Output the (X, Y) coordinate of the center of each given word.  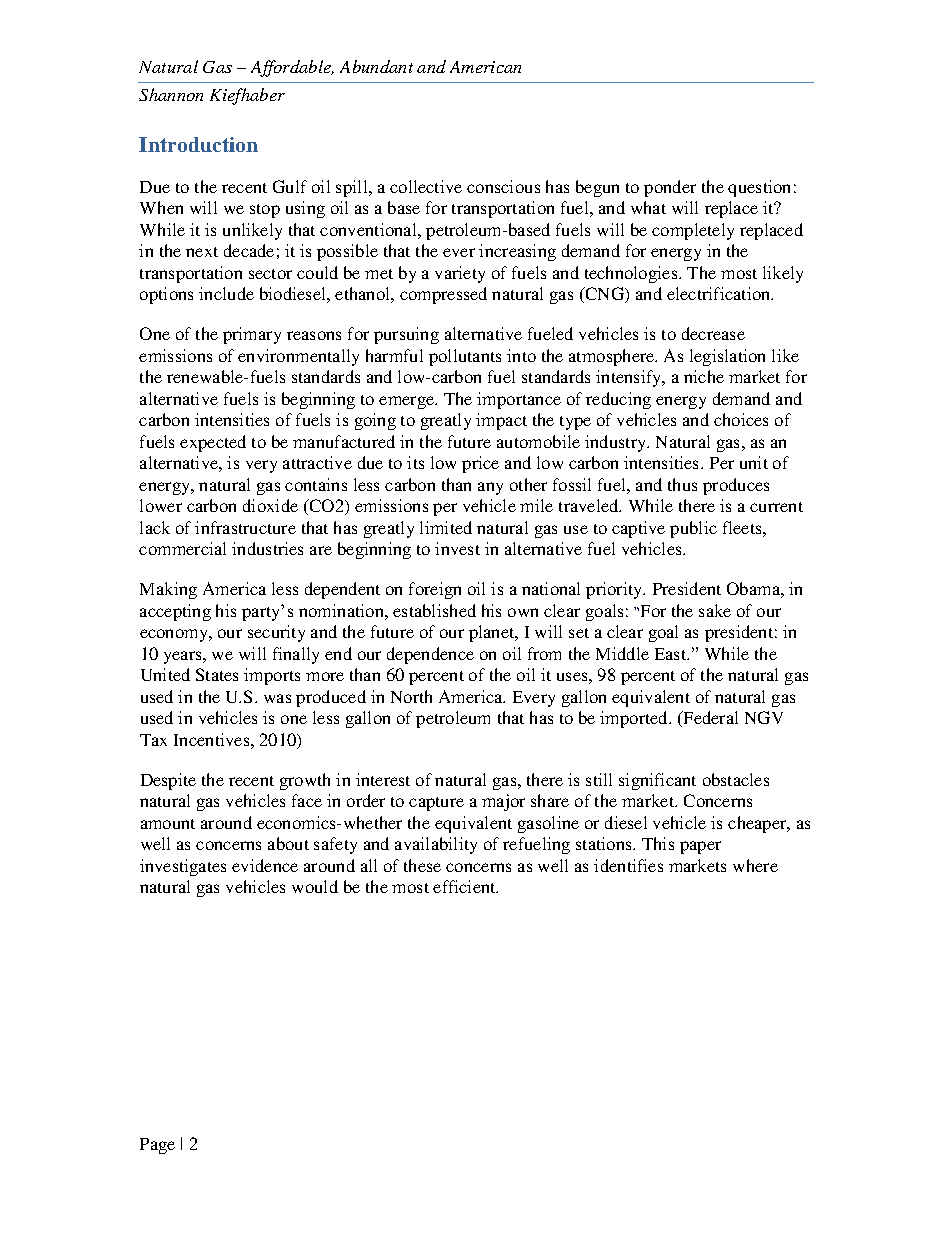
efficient (465, 886)
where (755, 865)
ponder (670, 188)
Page (157, 1146)
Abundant (376, 66)
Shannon (171, 94)
